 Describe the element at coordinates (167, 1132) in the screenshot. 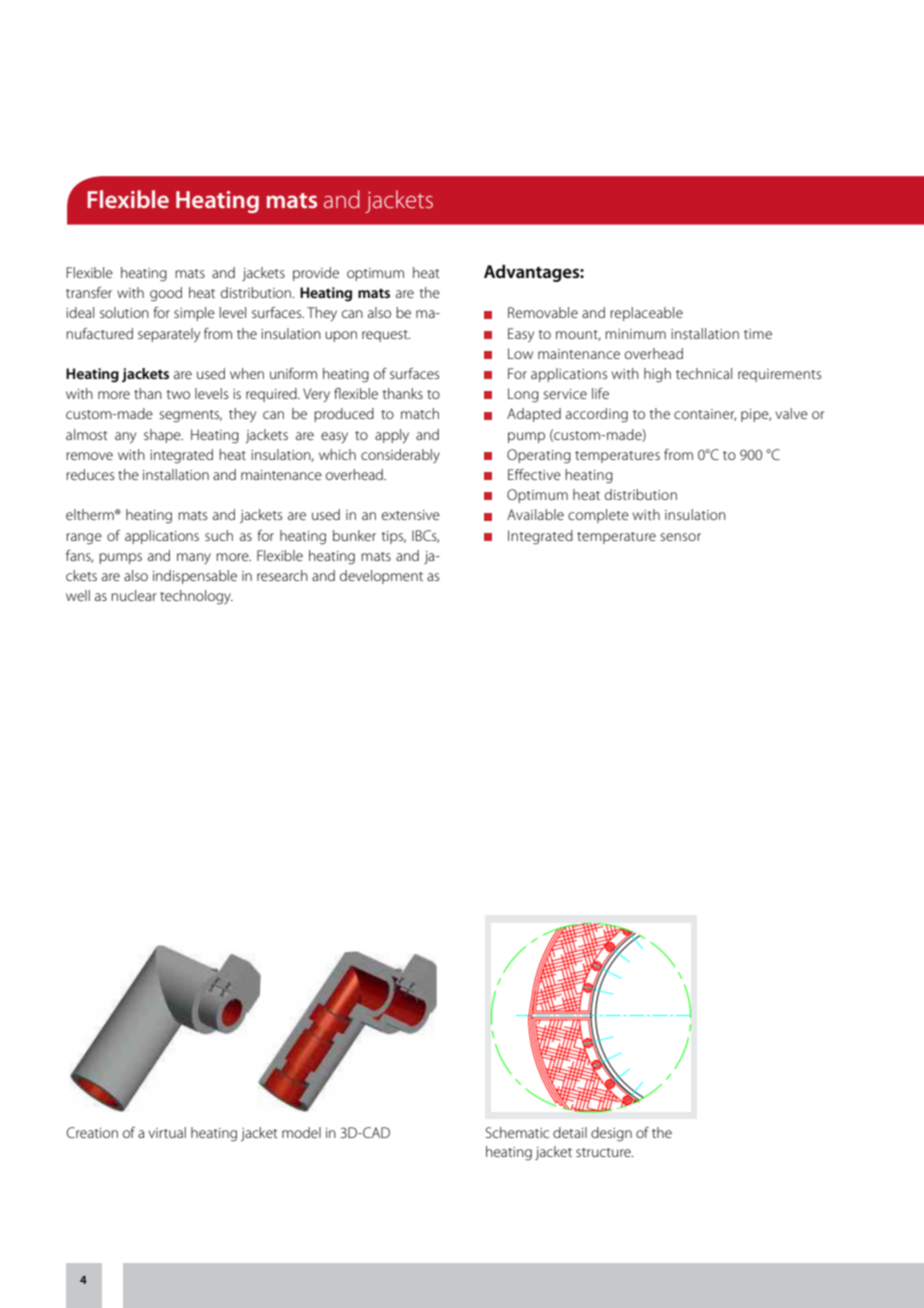

I see `virtual` at that location.
